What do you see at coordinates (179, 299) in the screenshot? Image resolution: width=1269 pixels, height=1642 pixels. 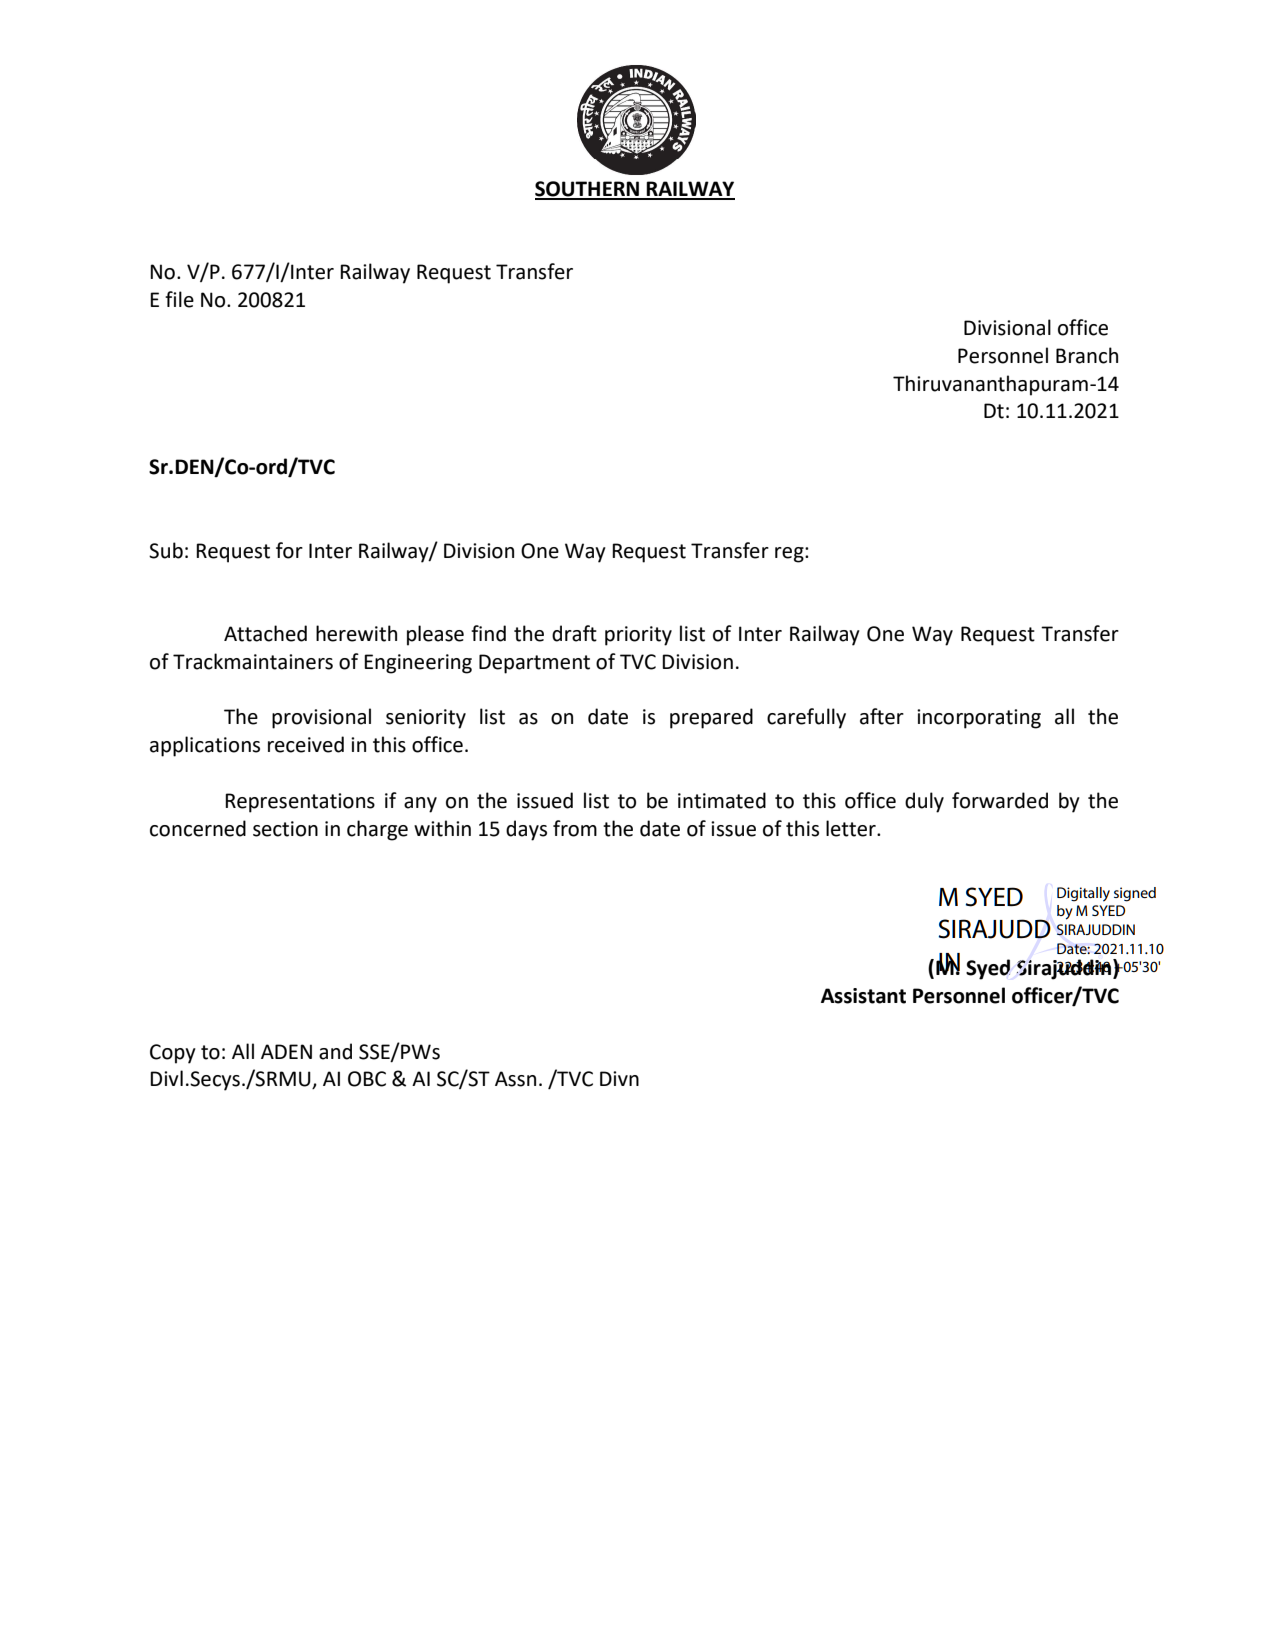 I see `file` at bounding box center [179, 299].
